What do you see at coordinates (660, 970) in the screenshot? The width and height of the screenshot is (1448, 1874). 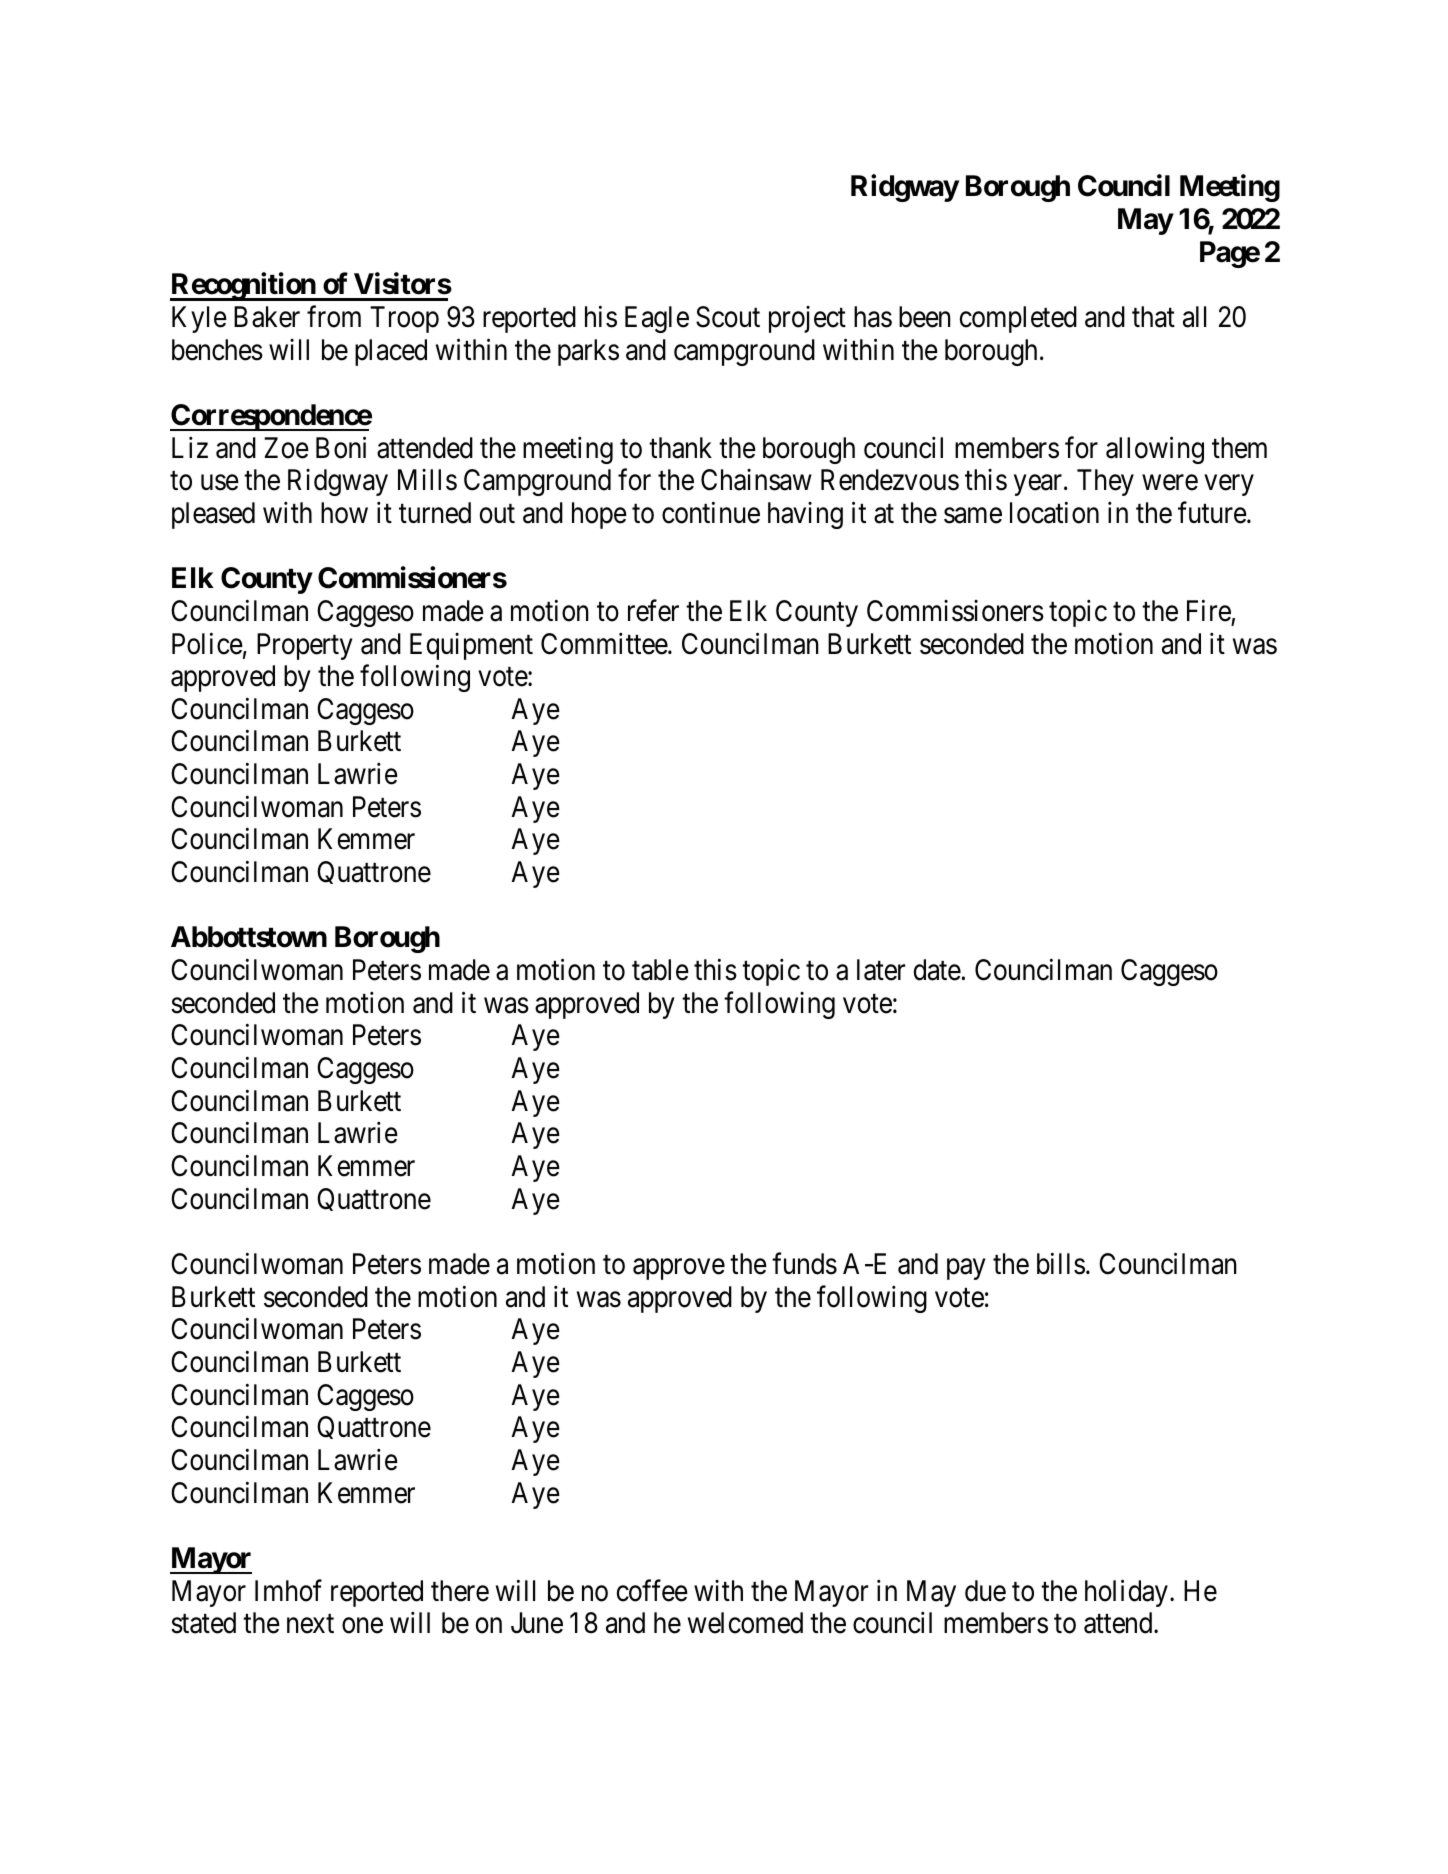 I see `table` at bounding box center [660, 970].
